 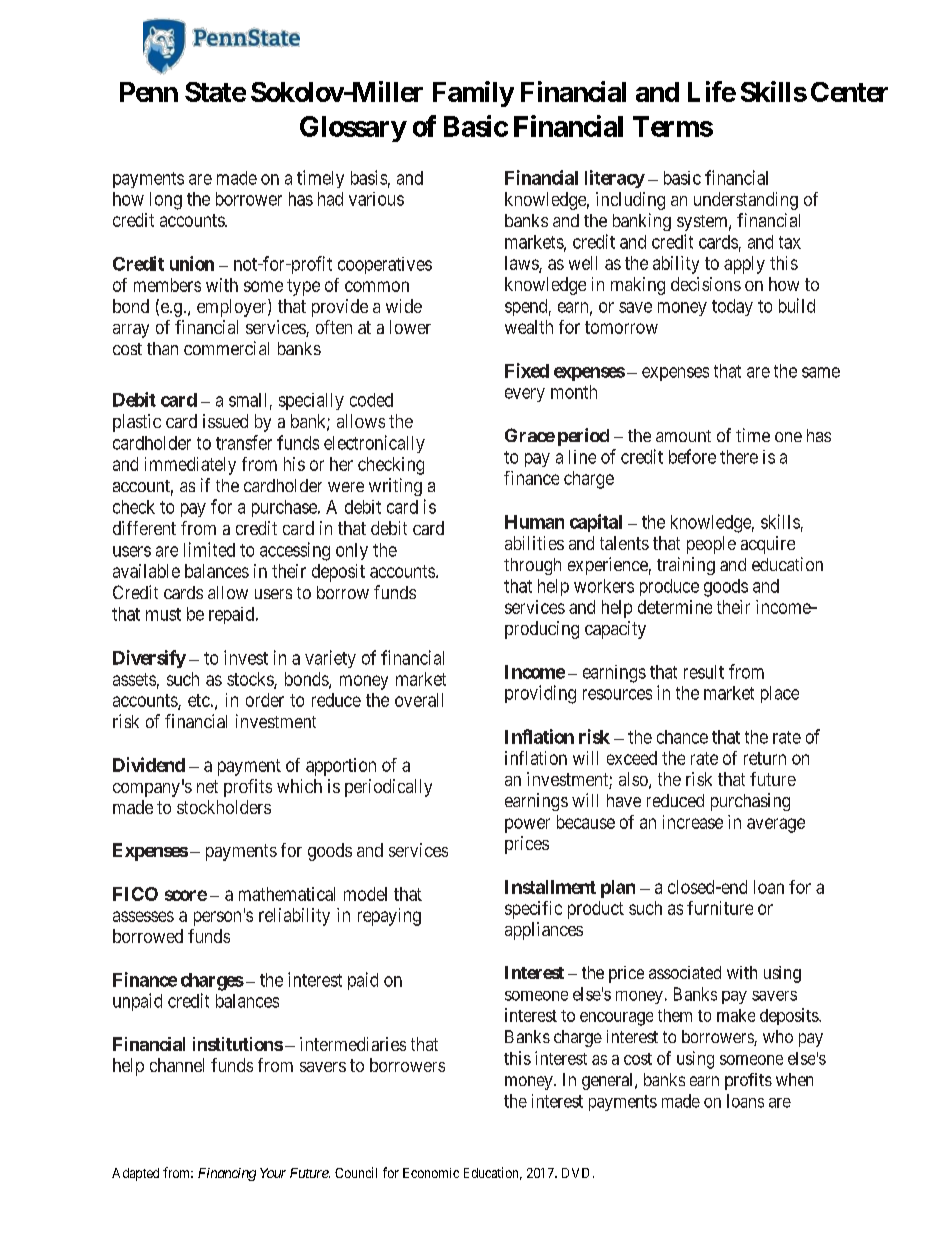 I want to click on furniture, so click(x=720, y=908).
